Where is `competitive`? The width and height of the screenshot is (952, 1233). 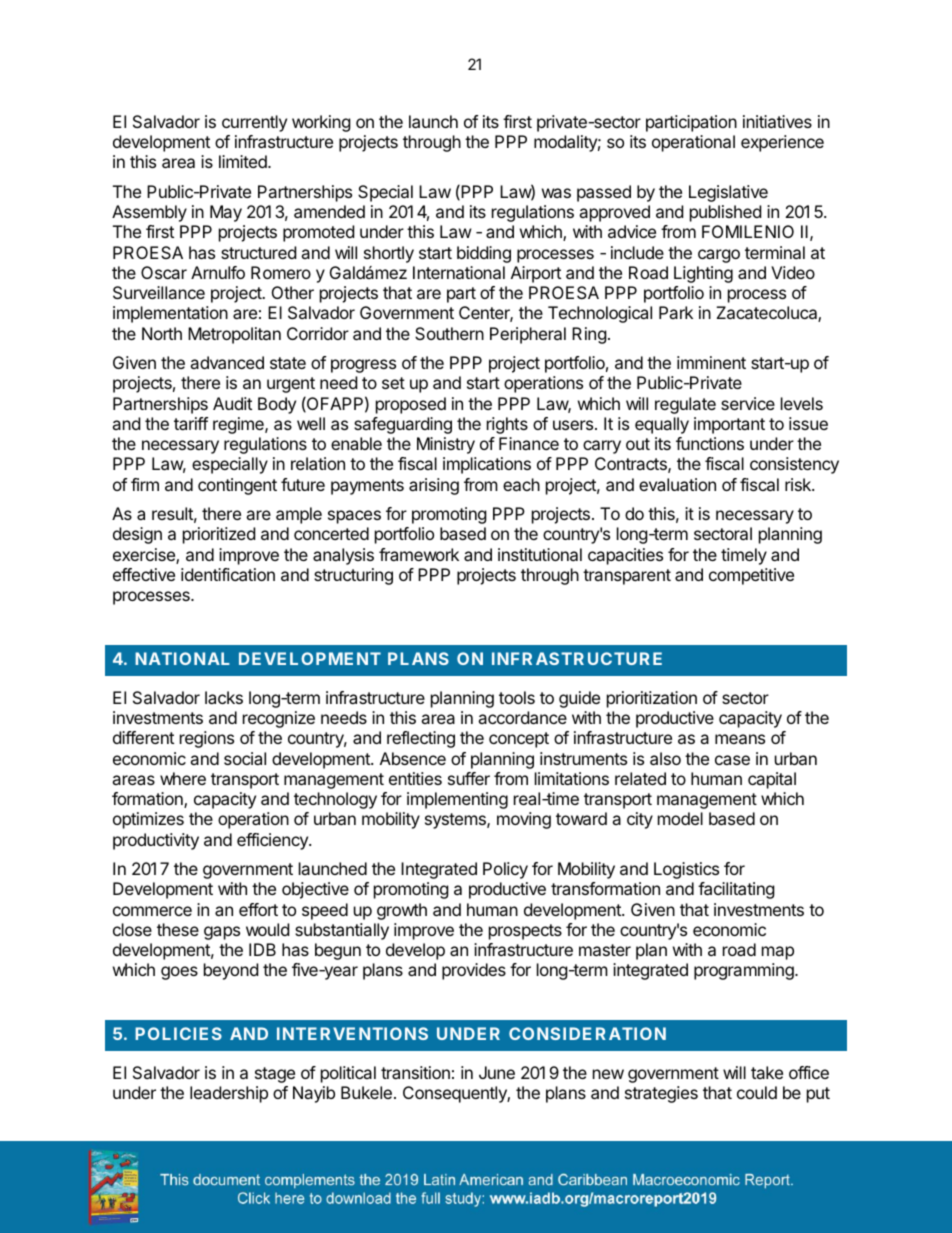
competitive is located at coordinates (751, 576).
